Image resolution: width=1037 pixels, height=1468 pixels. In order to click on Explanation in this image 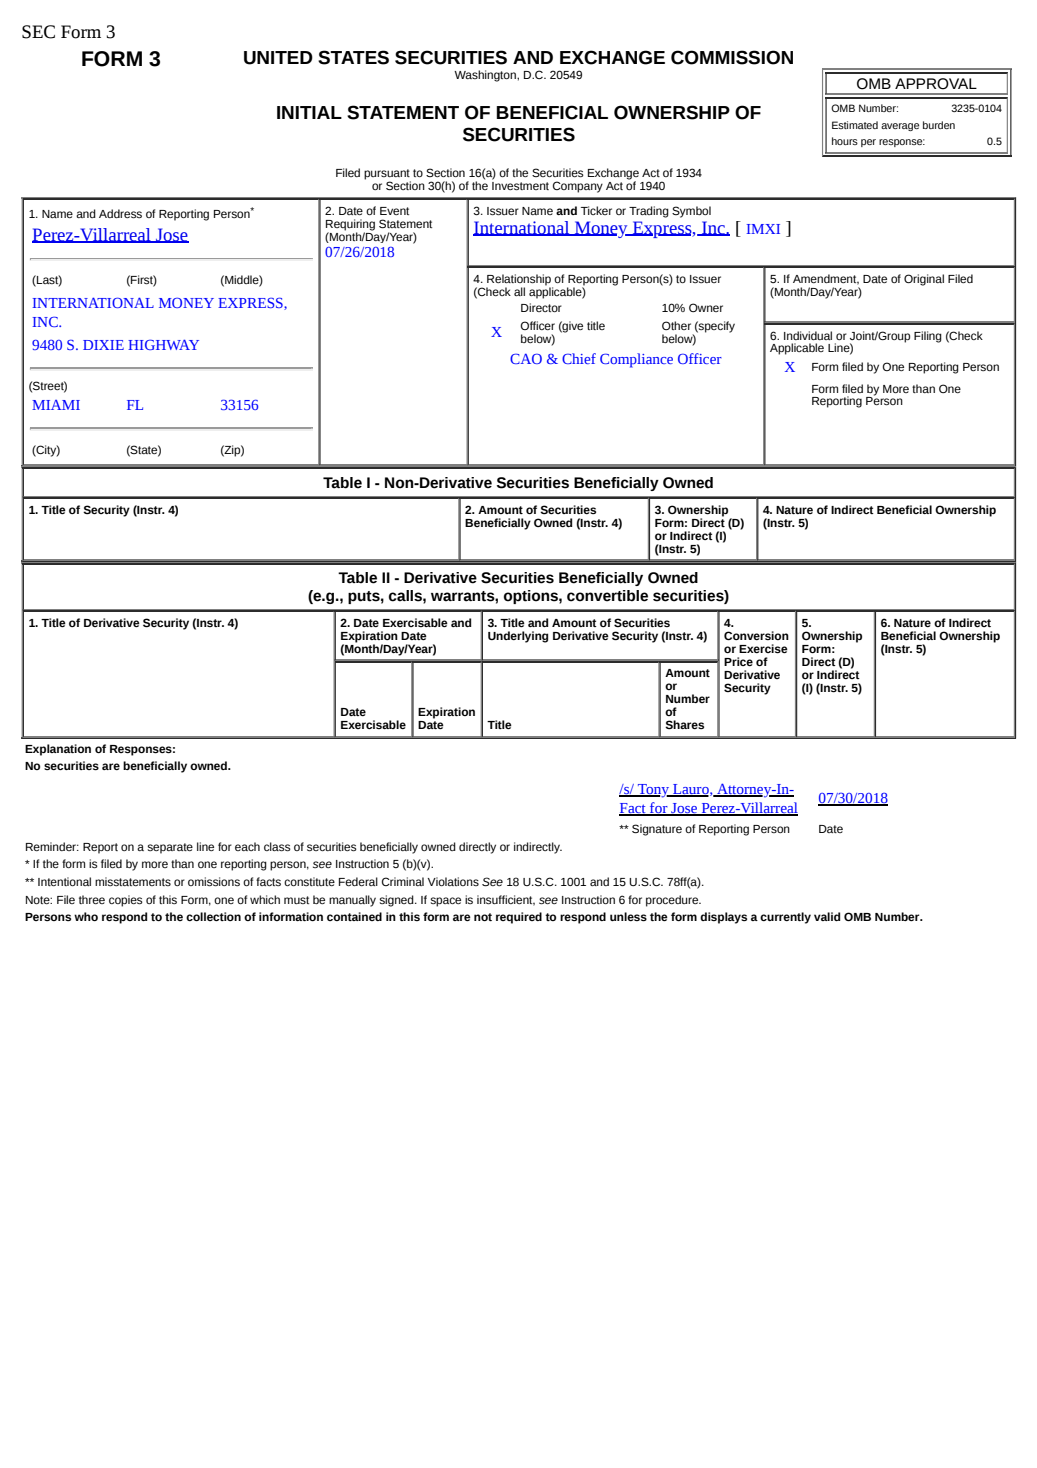, I will do `click(58, 750)`.
